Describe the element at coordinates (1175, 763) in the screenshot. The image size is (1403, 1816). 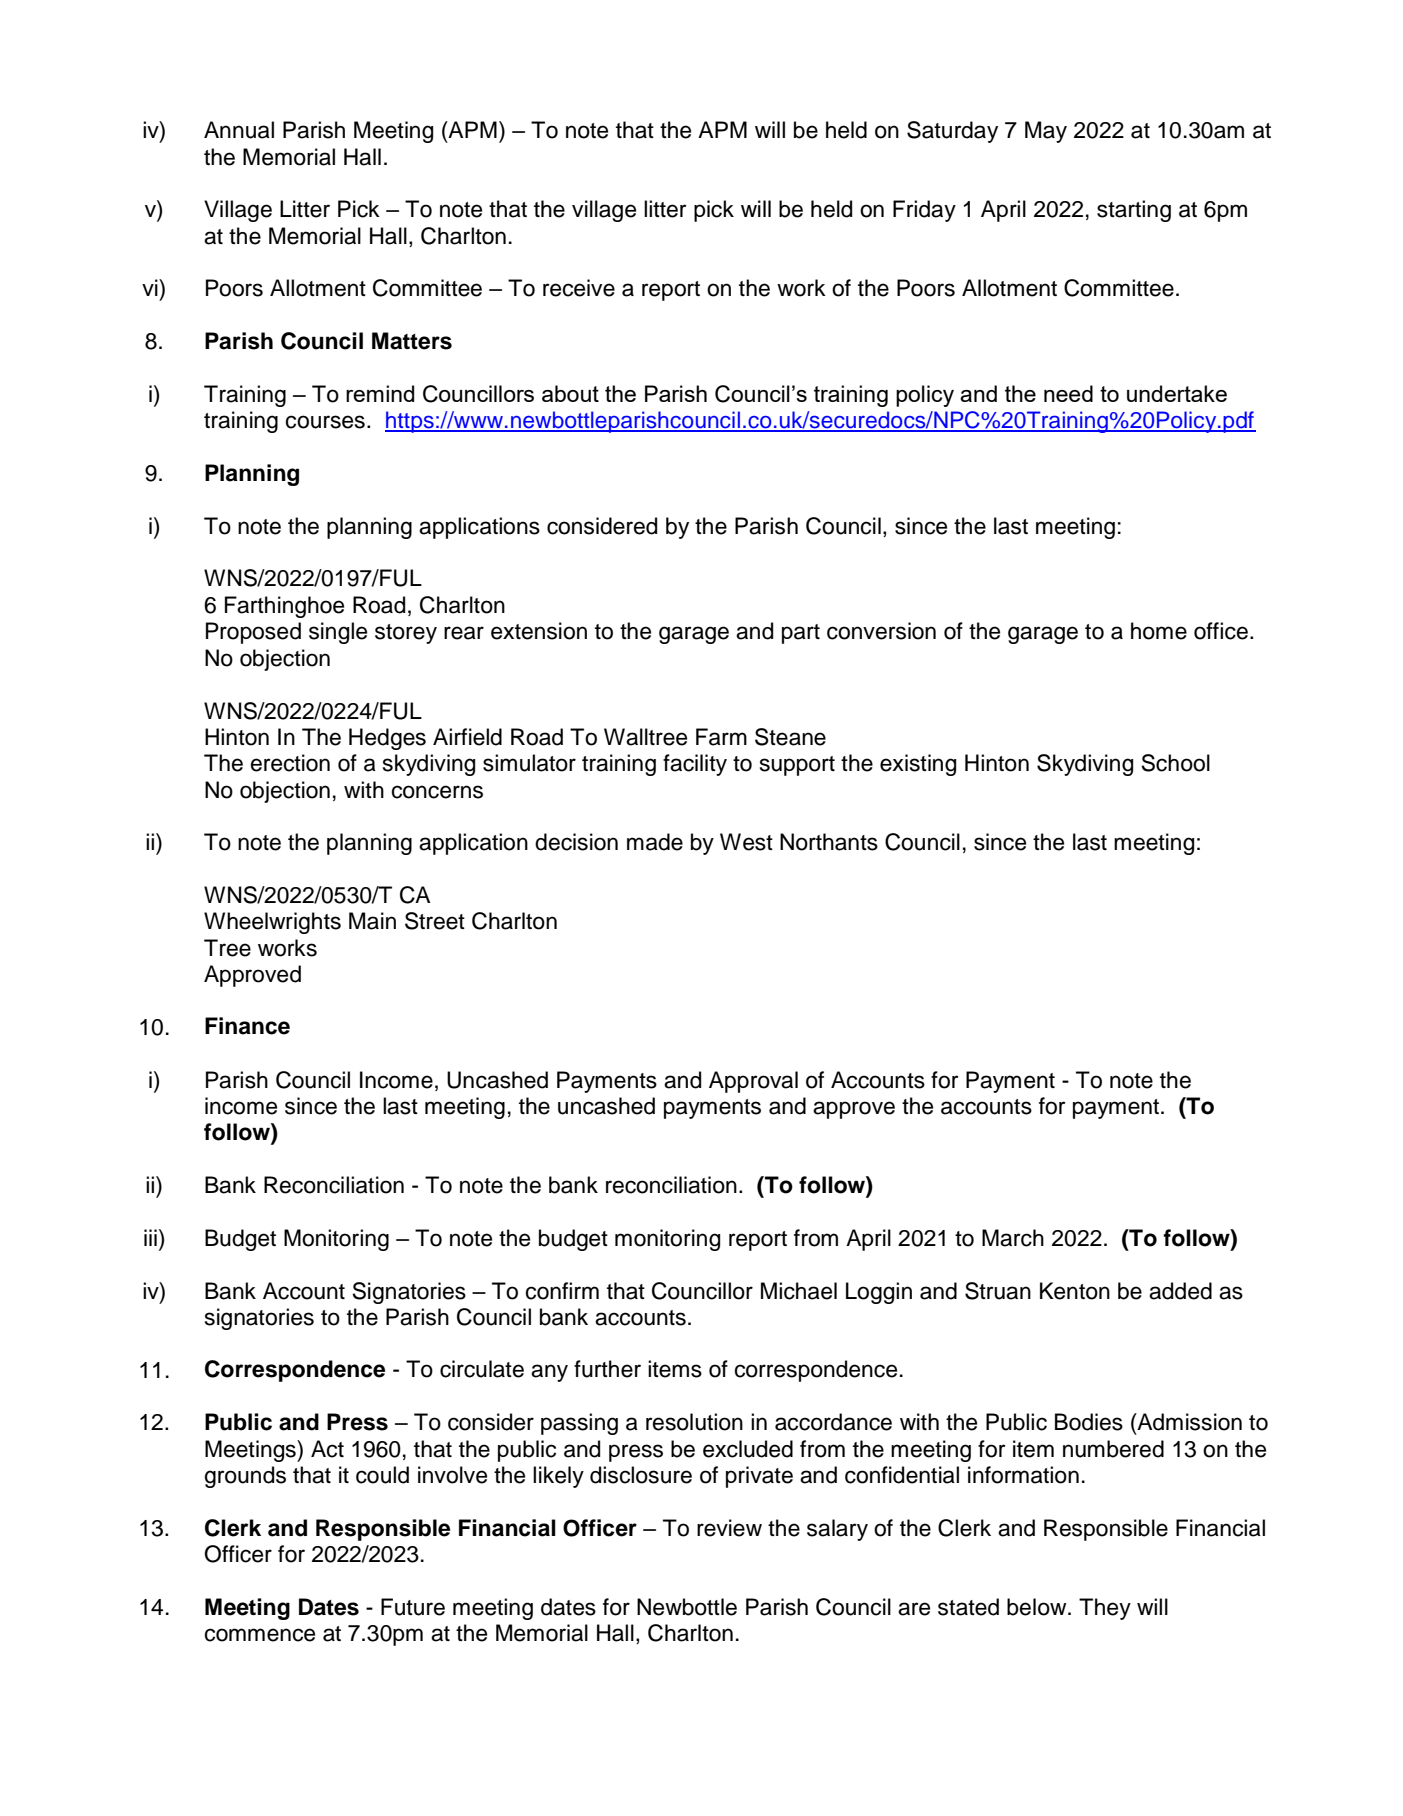
I see `School` at that location.
